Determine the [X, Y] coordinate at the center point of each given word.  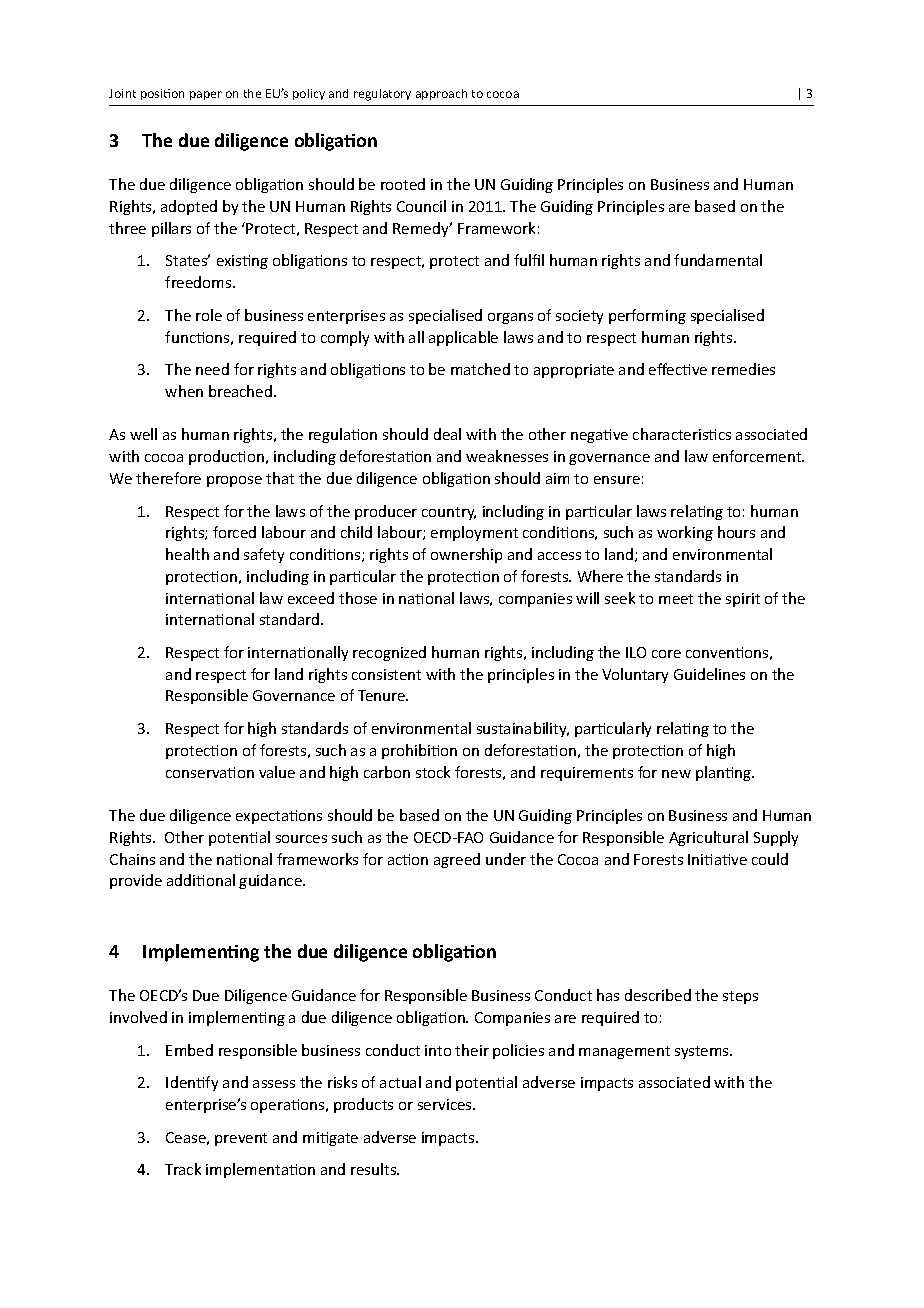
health [187, 554]
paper [206, 95]
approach [441, 94]
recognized [389, 653]
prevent [241, 1139]
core [666, 654]
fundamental [718, 260]
